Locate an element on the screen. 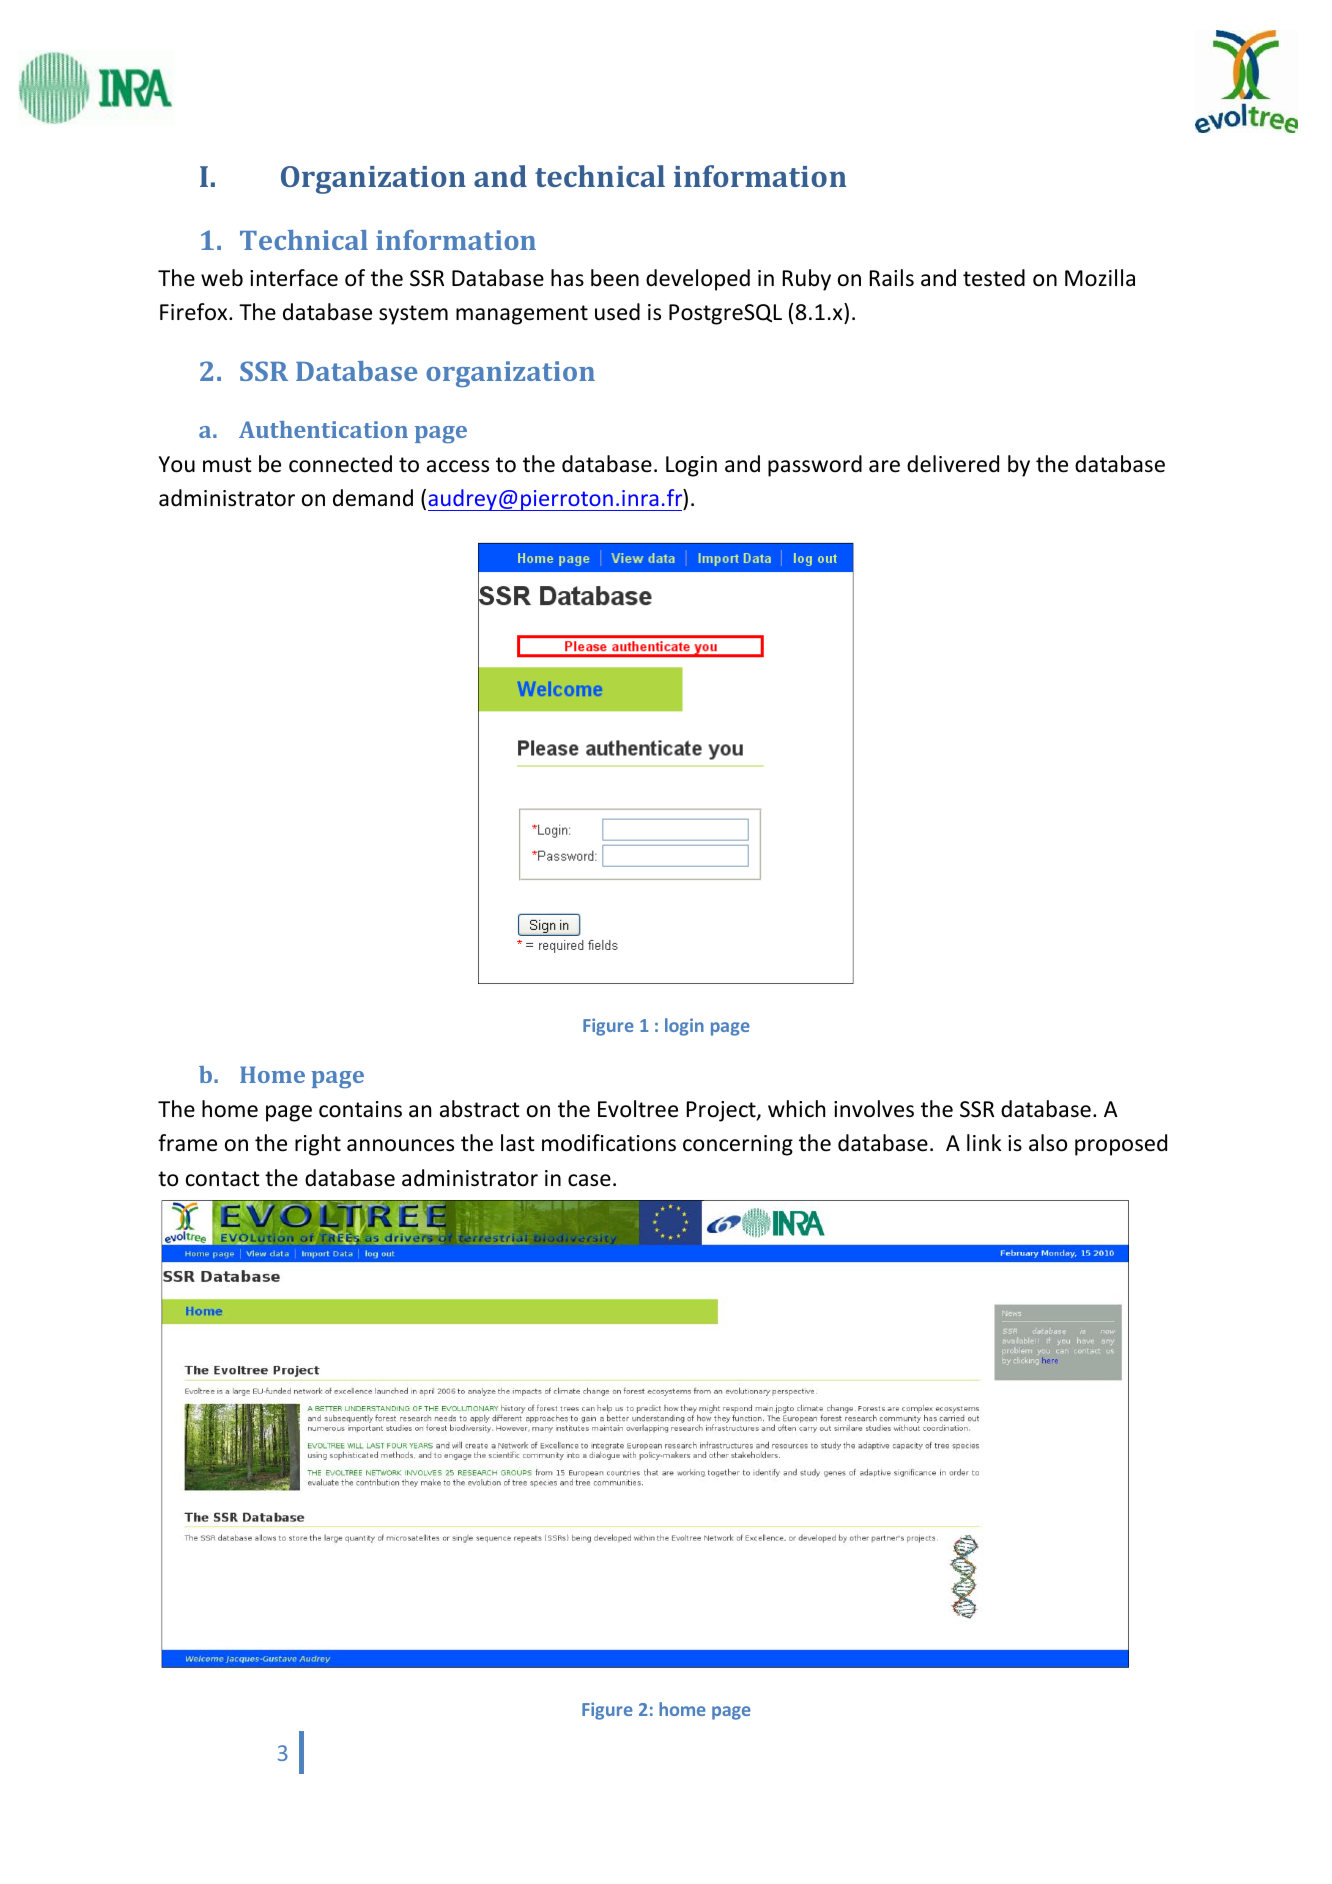 The width and height of the screenshot is (1332, 1884). interface is located at coordinates (294, 278).
